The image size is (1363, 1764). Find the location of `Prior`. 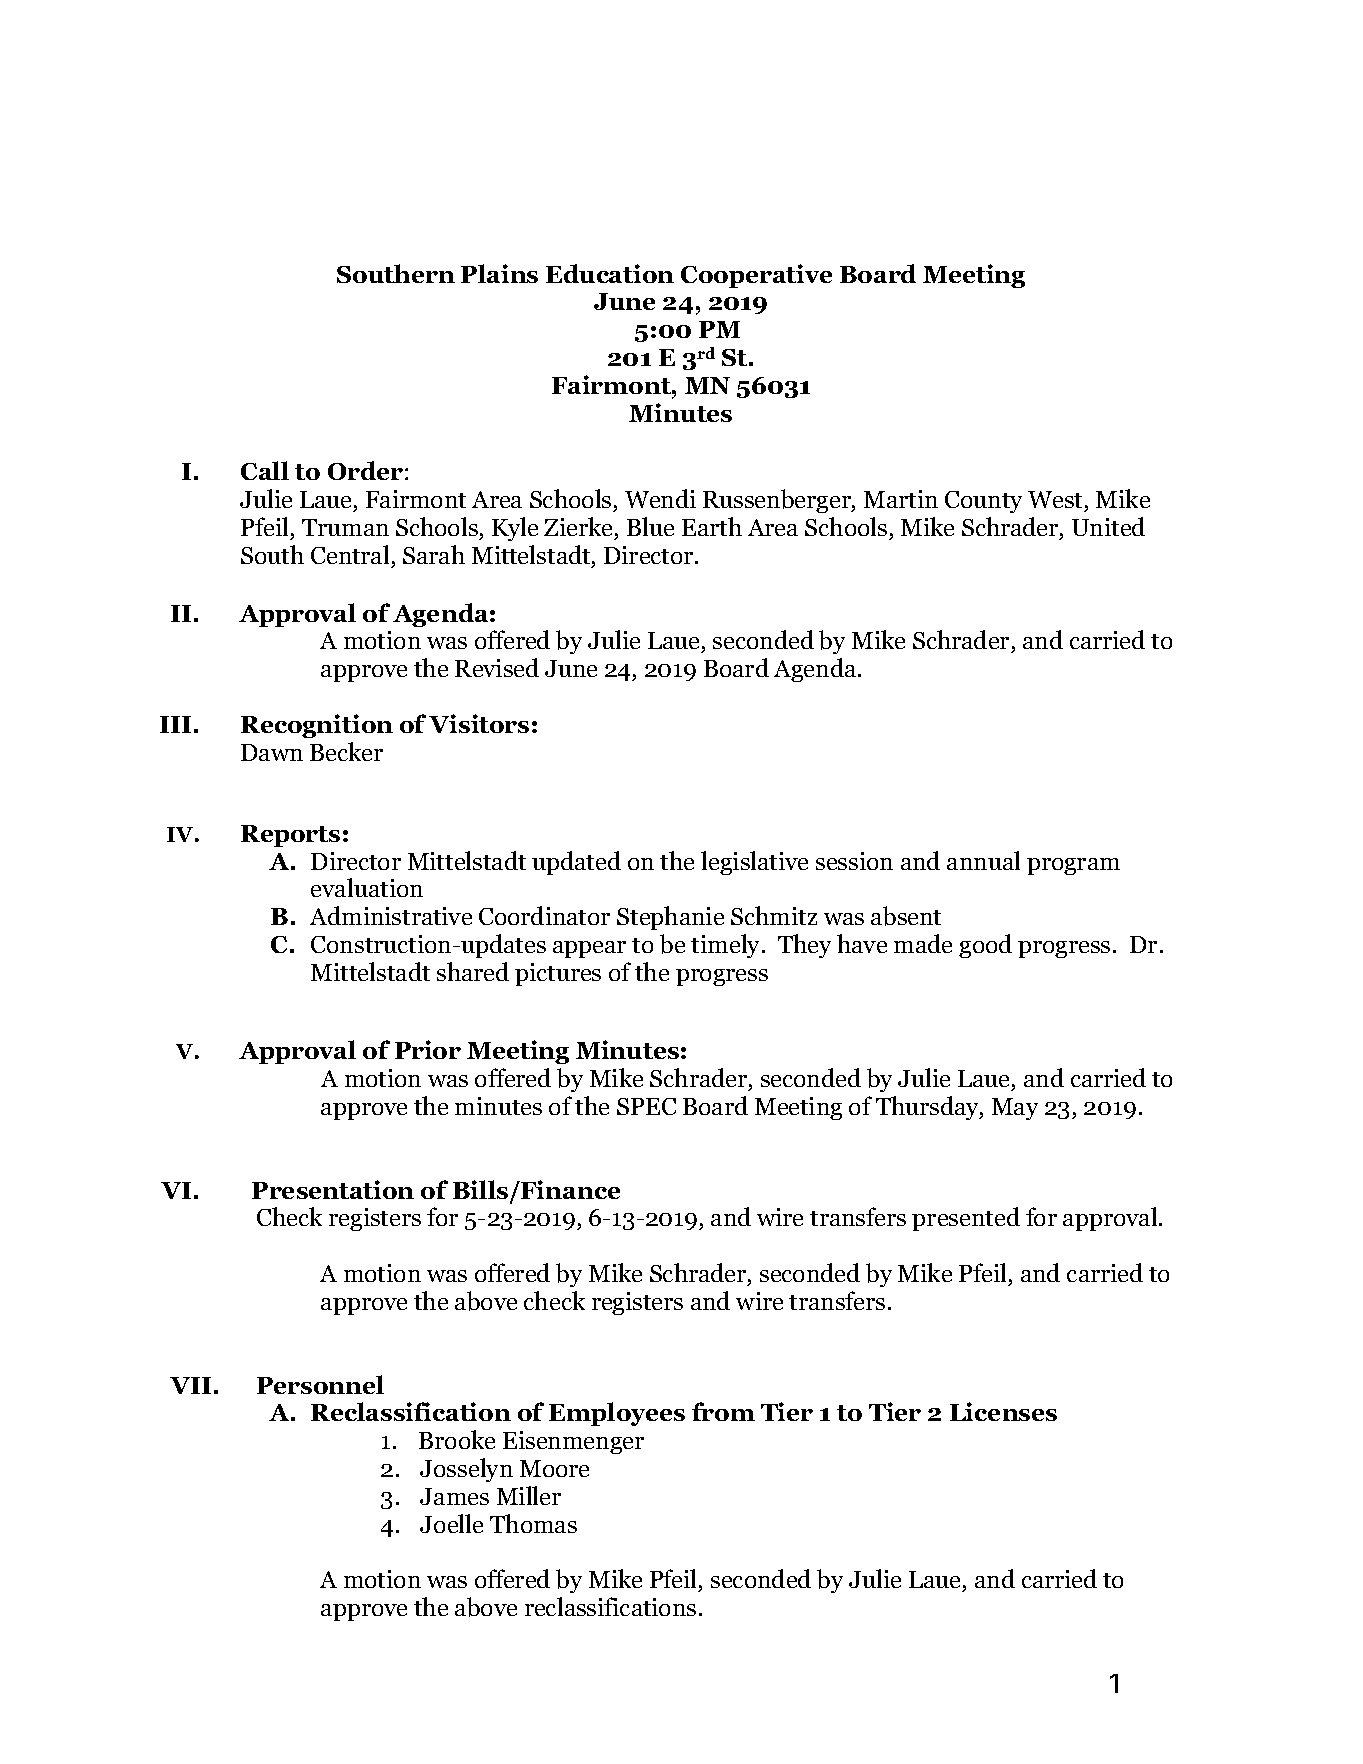

Prior is located at coordinates (428, 1049).
